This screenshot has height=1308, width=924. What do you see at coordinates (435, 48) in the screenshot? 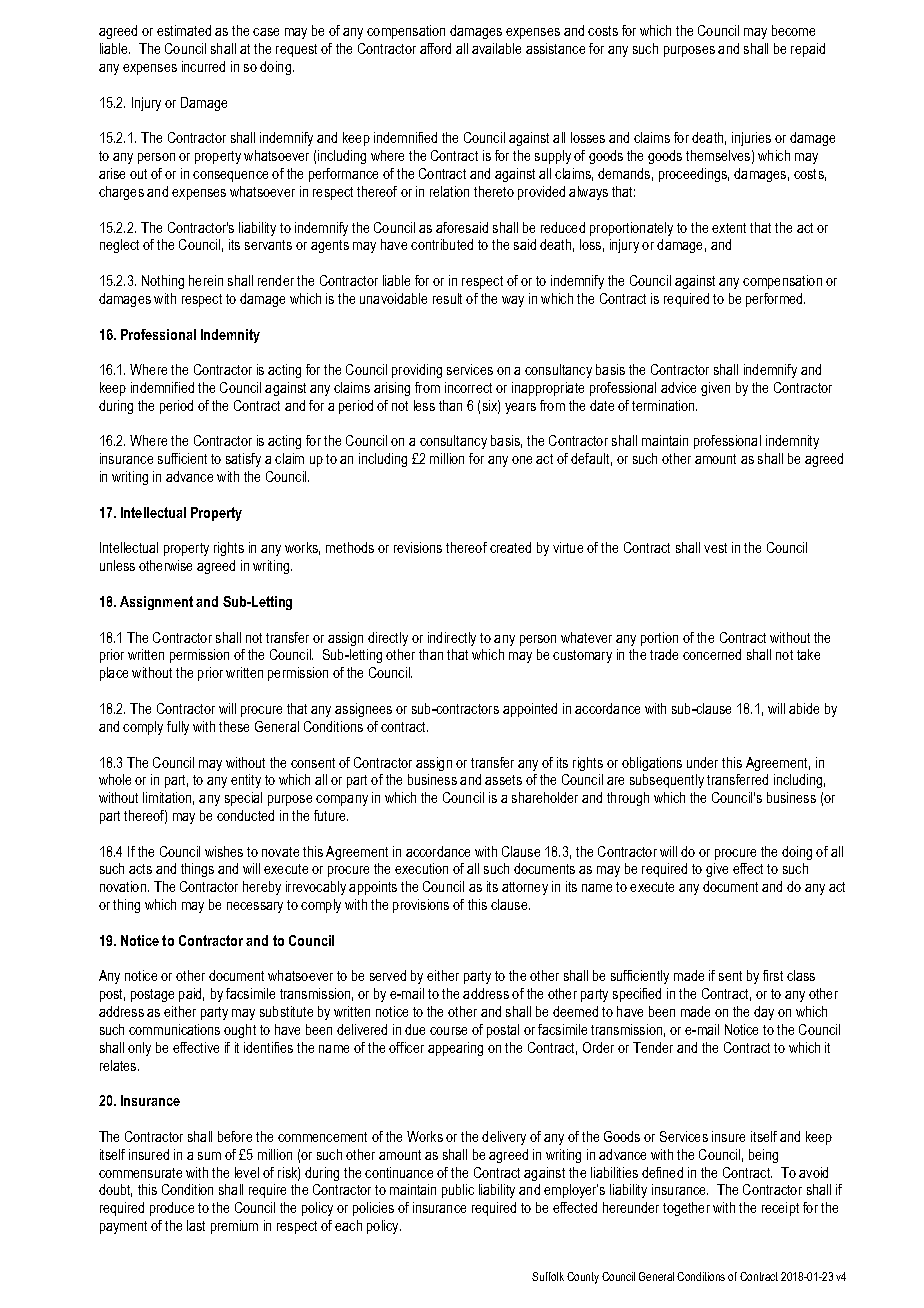
I see `afford` at bounding box center [435, 48].
